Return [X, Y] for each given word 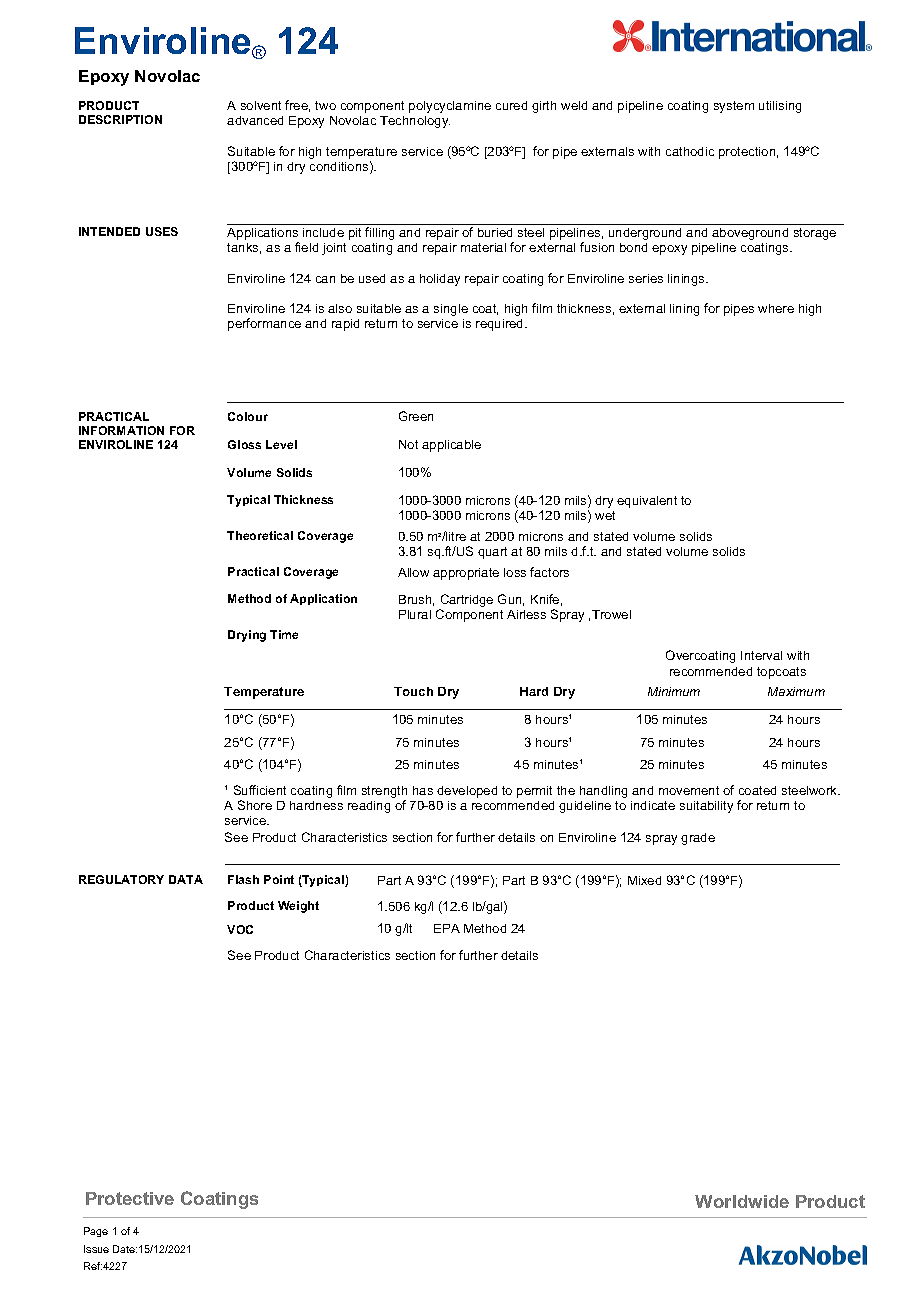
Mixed [644, 880]
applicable [451, 446]
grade [698, 839]
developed [467, 792]
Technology [415, 122]
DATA [186, 879]
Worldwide [742, 1201]
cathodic [690, 151]
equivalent [647, 502]
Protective [130, 1198]
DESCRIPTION [120, 119]
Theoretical [260, 535]
